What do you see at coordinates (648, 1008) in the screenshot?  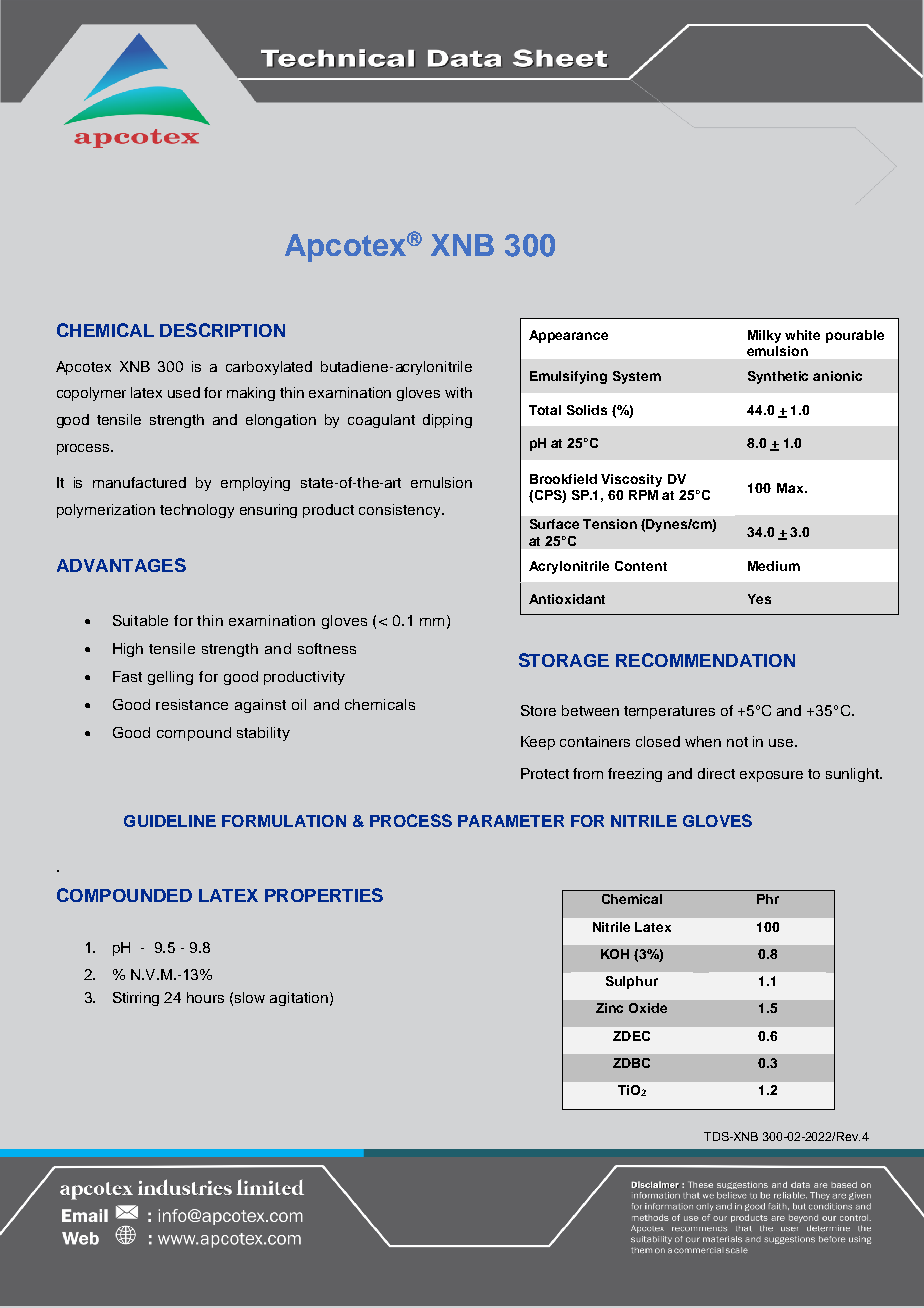 I see `Oxide` at bounding box center [648, 1008].
